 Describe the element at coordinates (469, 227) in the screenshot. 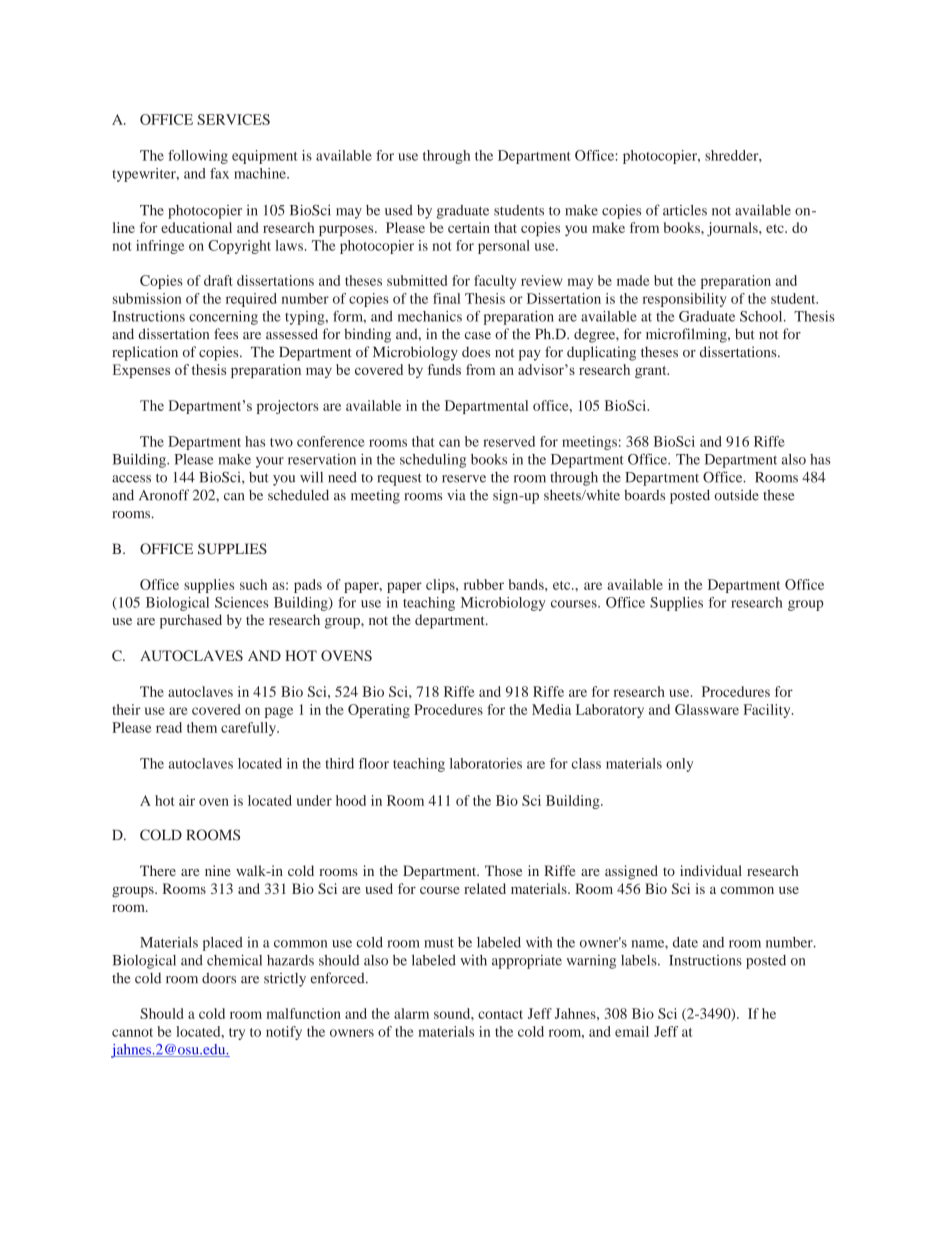

I see `certain` at that location.
